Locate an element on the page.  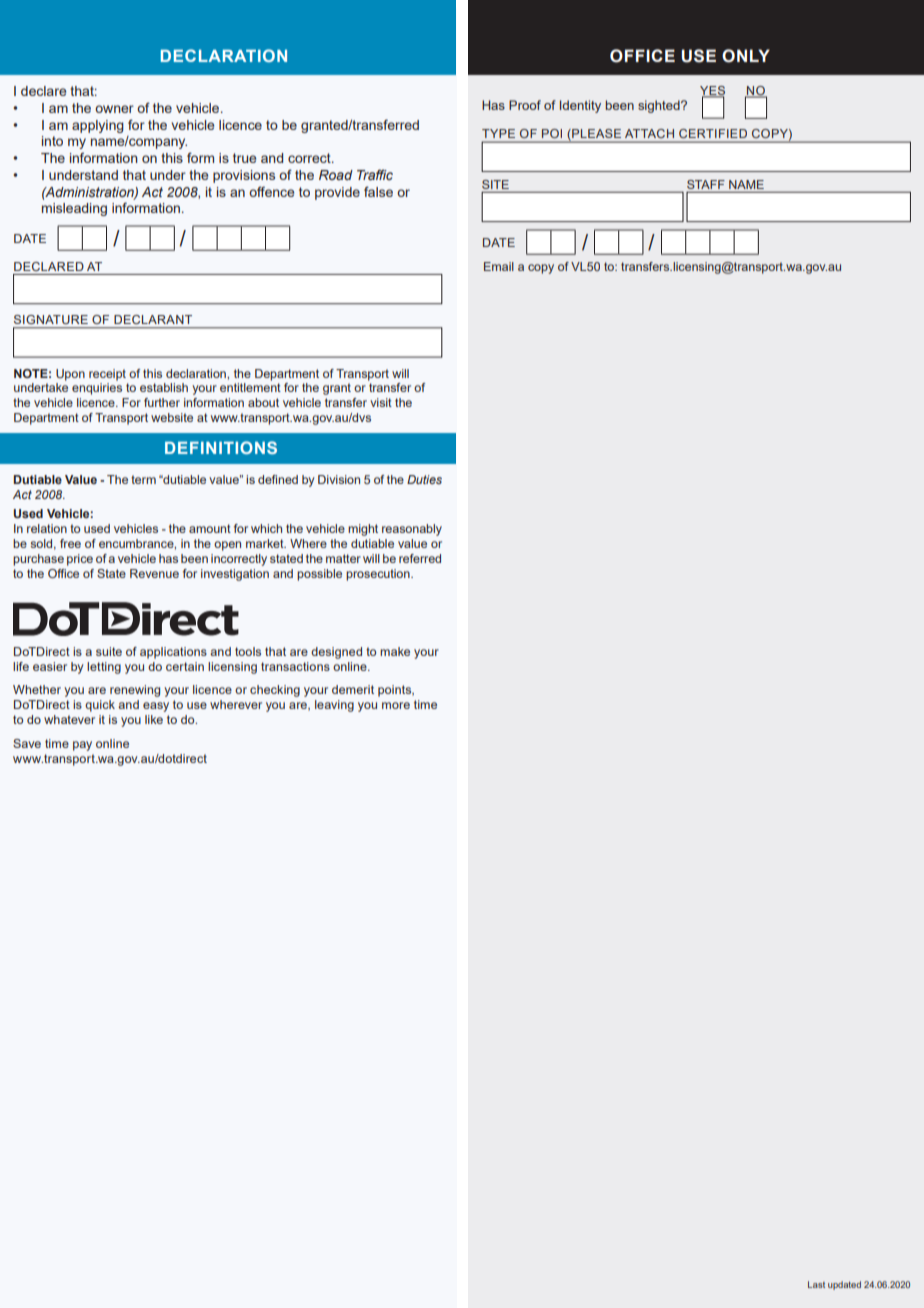
letting is located at coordinates (104, 668).
